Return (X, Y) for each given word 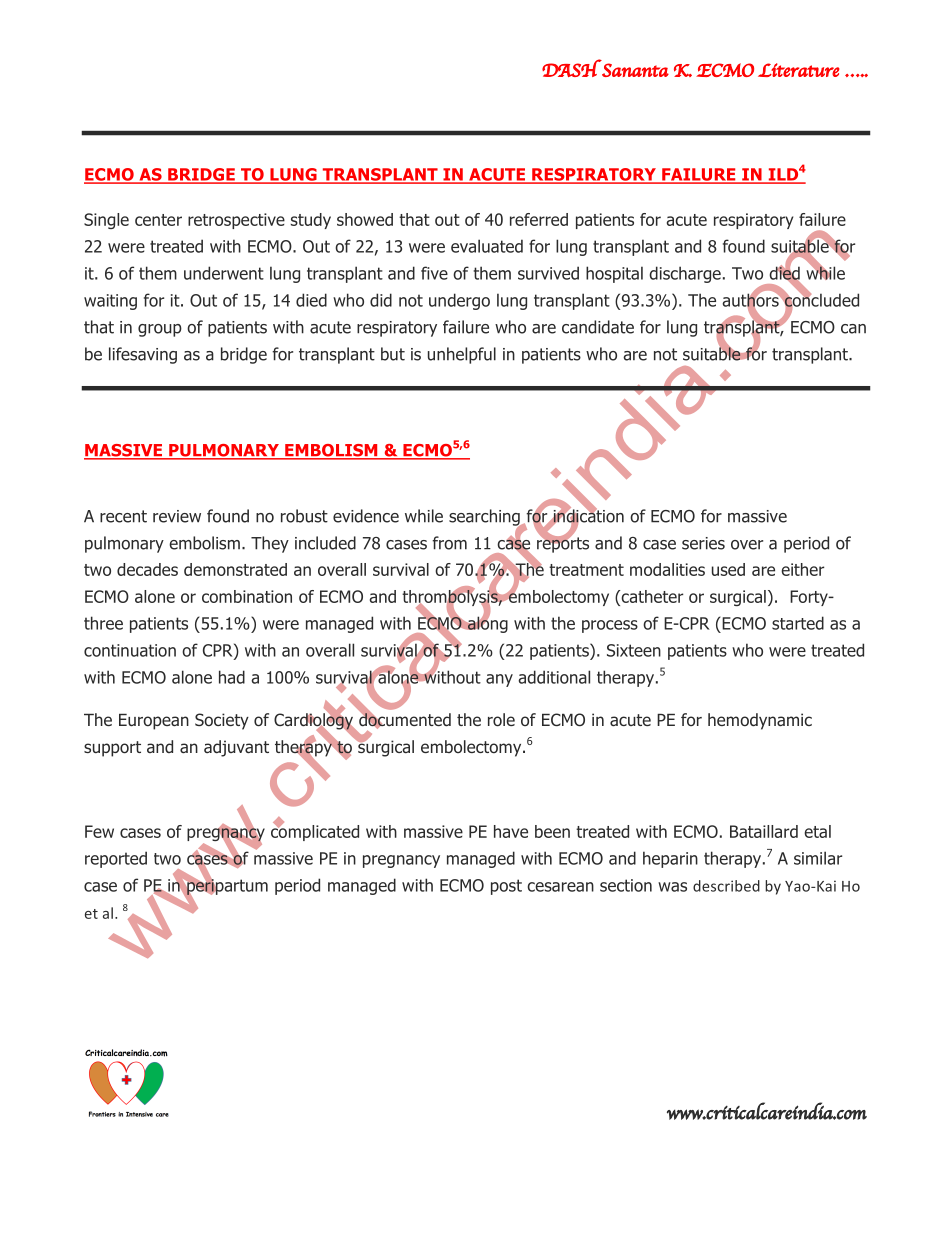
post (506, 887)
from (449, 543)
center (158, 220)
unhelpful (462, 355)
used (728, 569)
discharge (685, 274)
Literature (799, 70)
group (160, 330)
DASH (572, 68)
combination (247, 596)
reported (116, 859)
